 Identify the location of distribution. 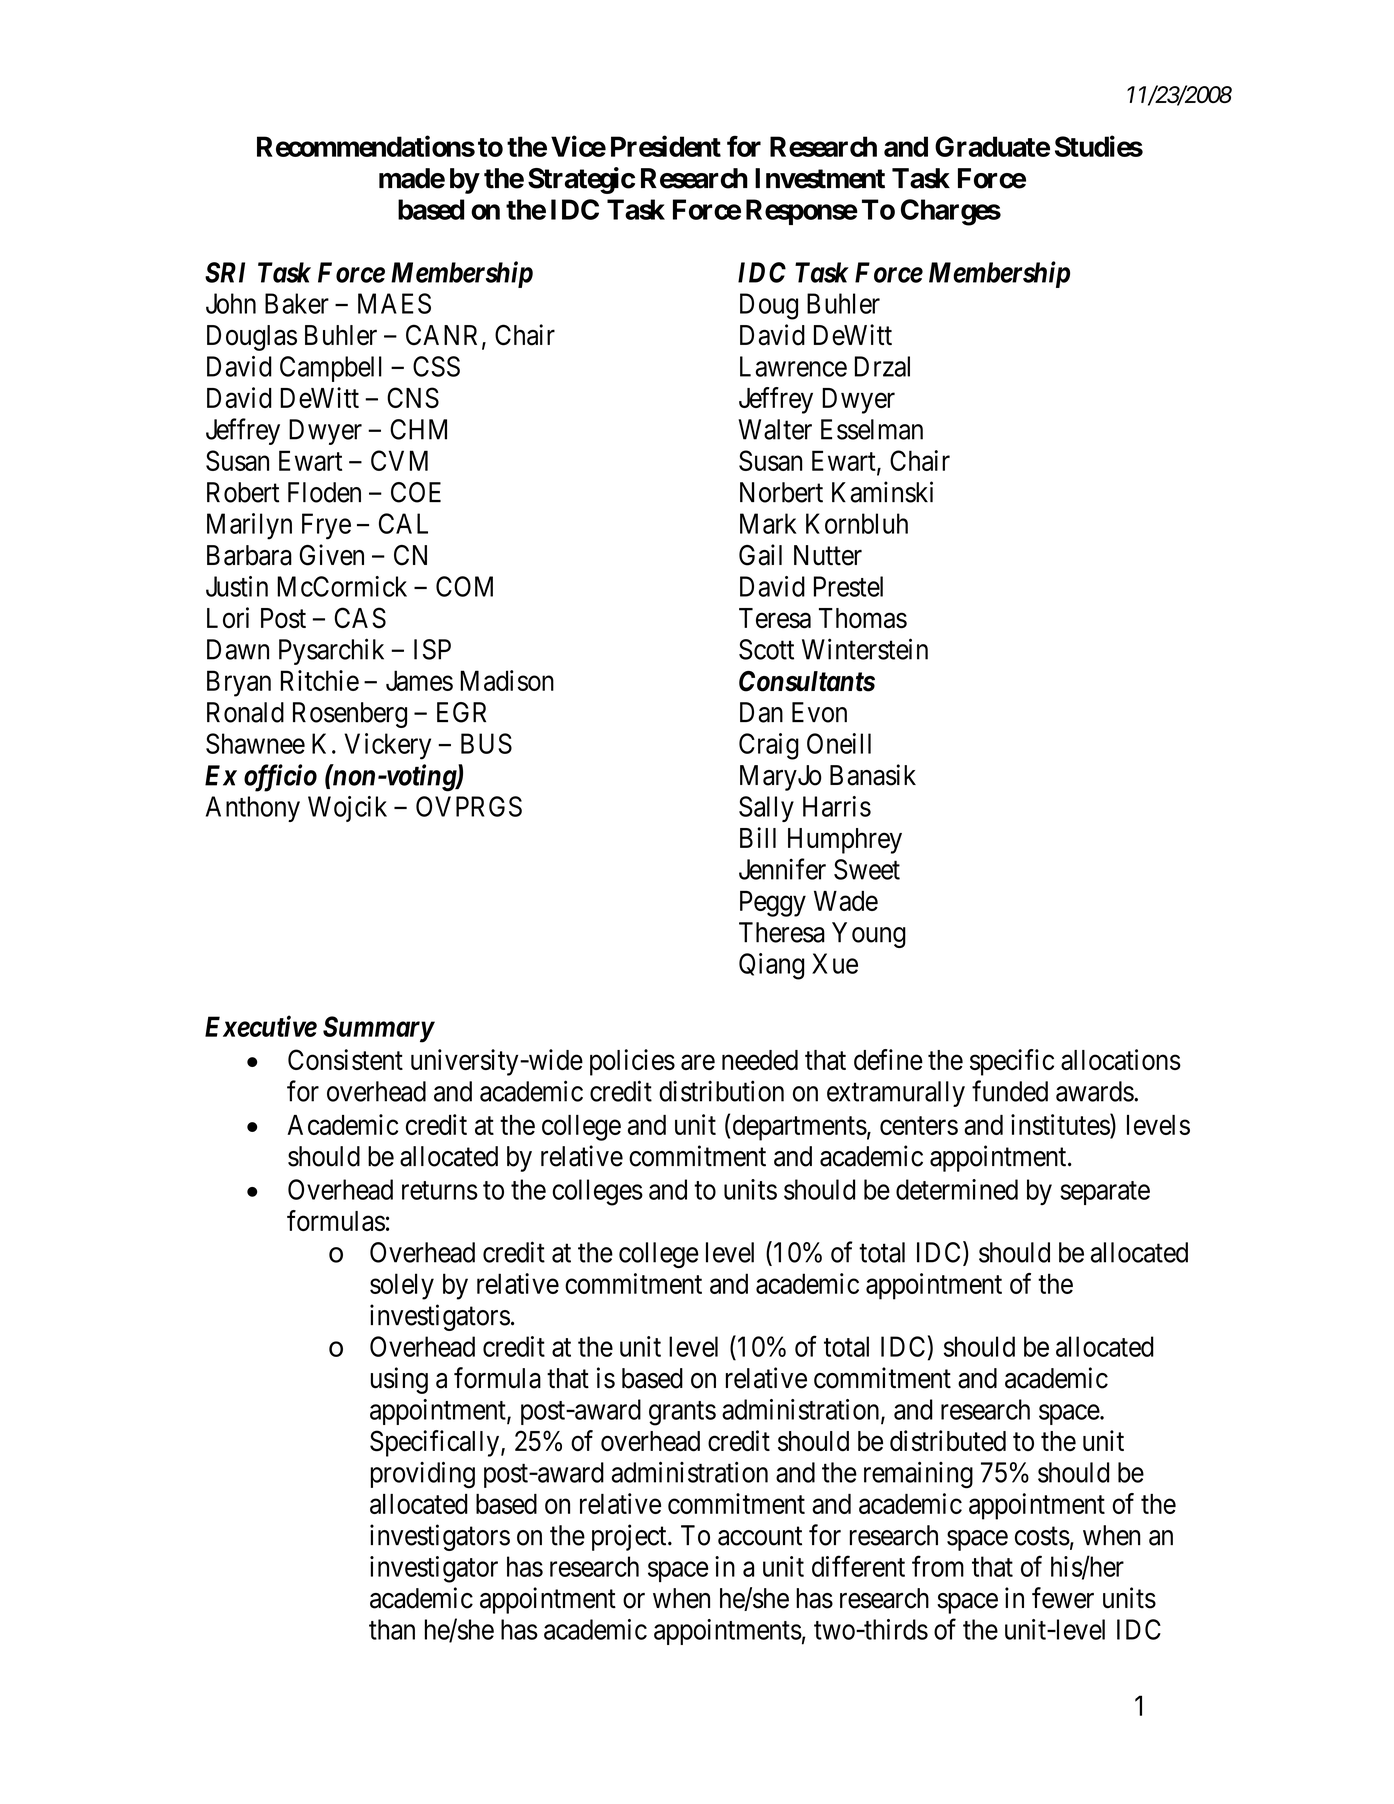
(721, 1091).
